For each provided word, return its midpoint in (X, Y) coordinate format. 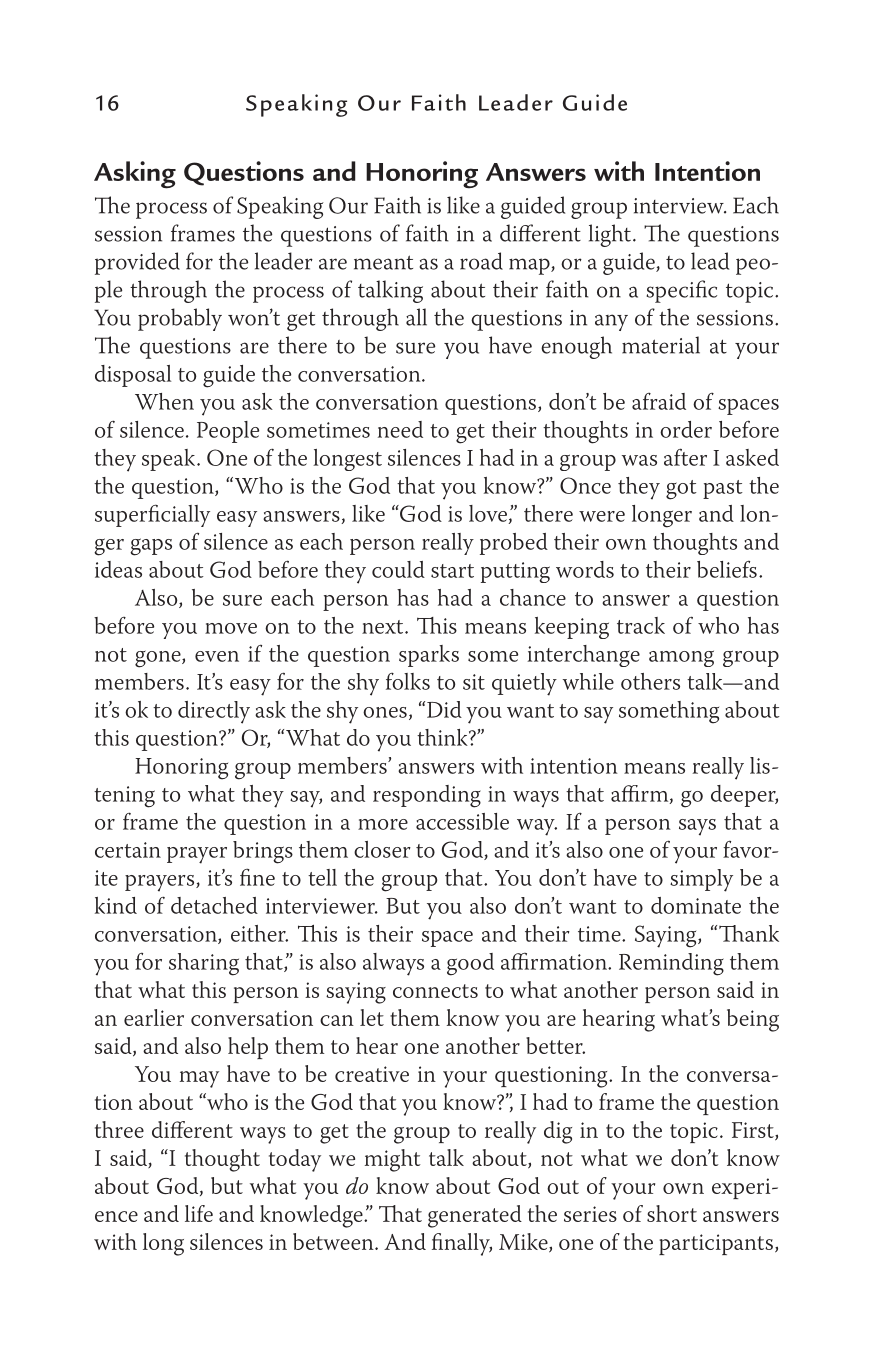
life (199, 1213)
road (481, 261)
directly (214, 712)
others (650, 681)
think (443, 737)
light (610, 235)
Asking (135, 175)
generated (475, 1216)
